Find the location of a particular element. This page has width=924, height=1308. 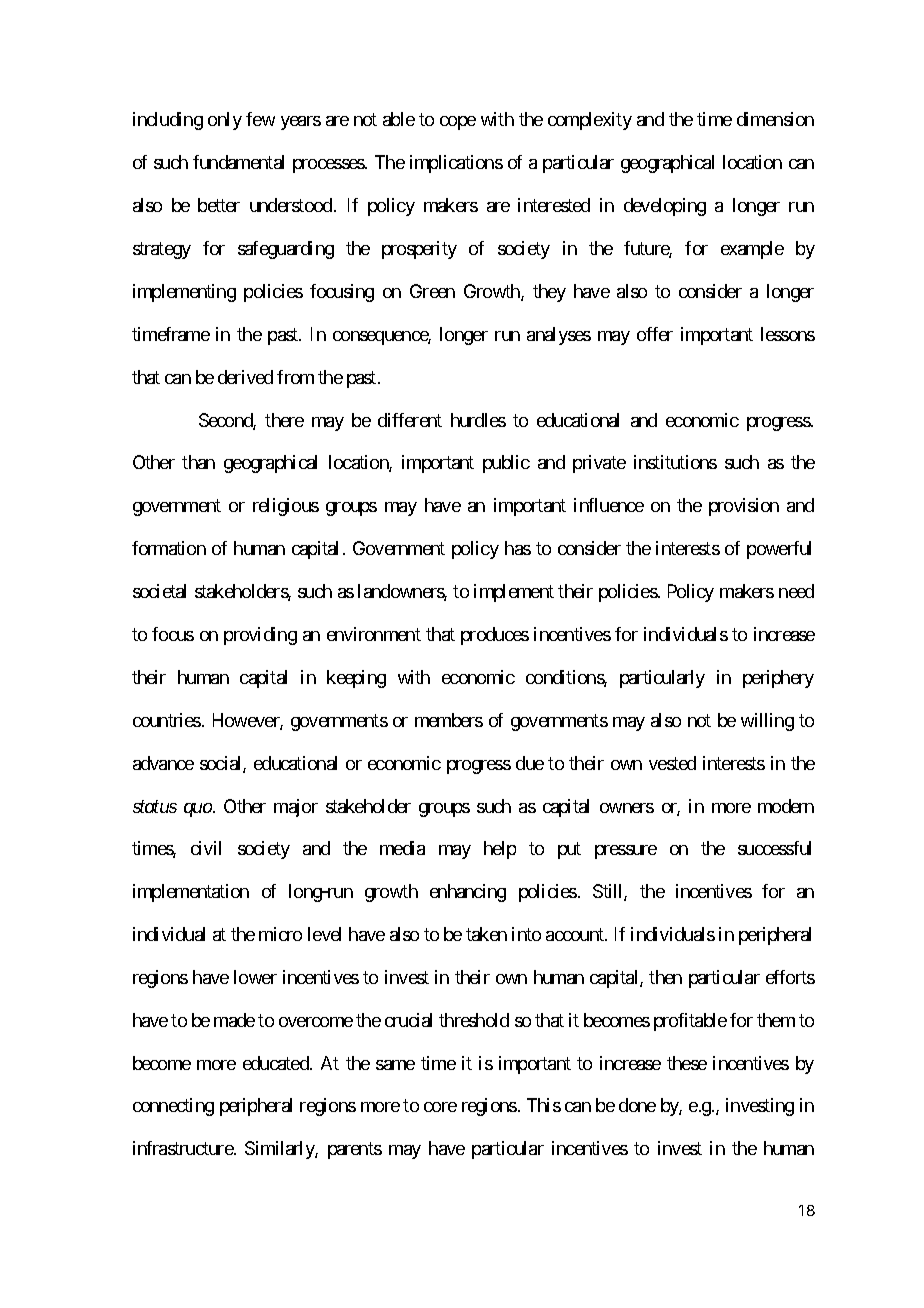

dimension is located at coordinates (775, 119).
